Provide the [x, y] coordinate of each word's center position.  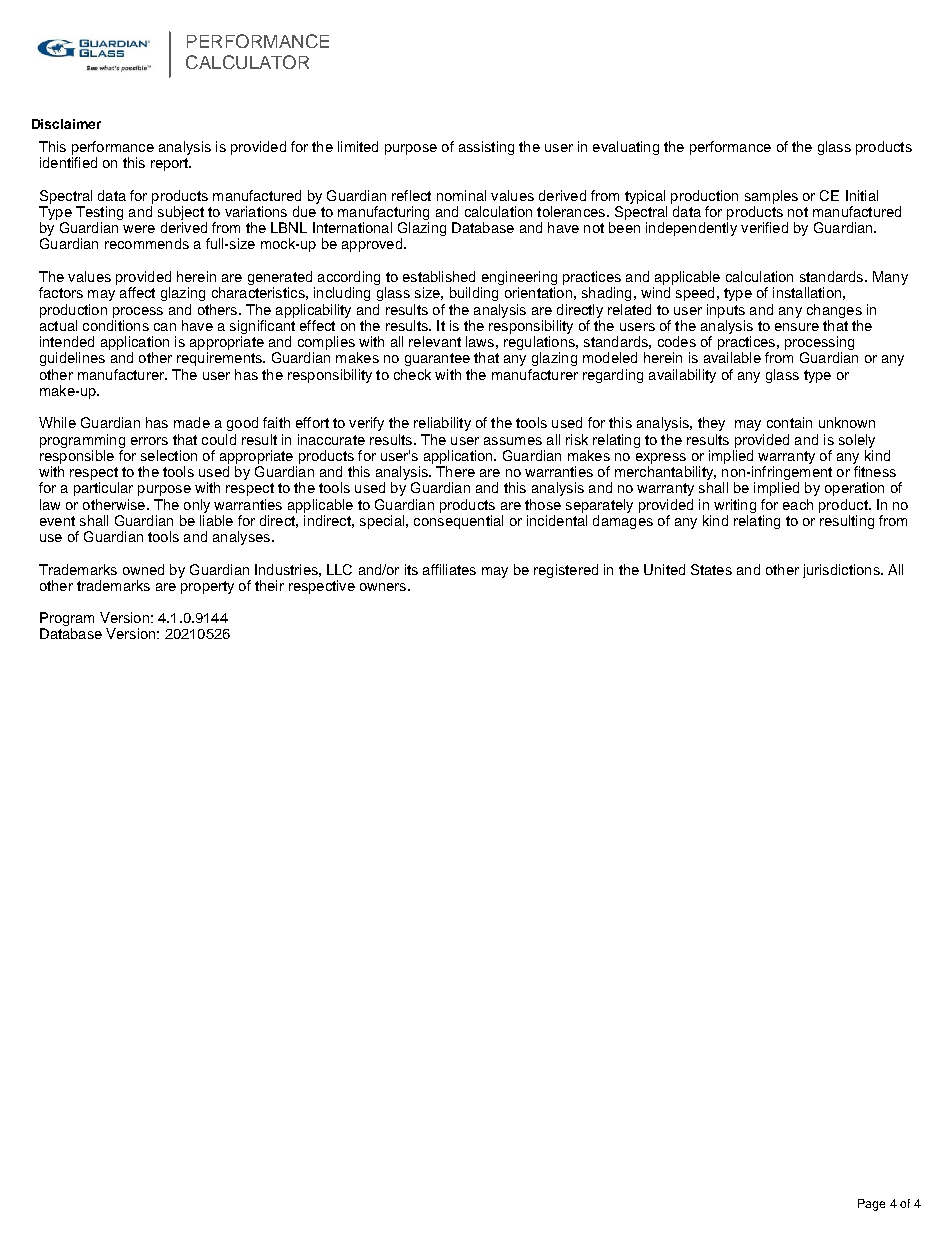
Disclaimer [66, 124]
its [411, 569]
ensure [797, 327]
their [269, 585]
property [207, 587]
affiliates [449, 569]
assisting [486, 148]
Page [871, 1205]
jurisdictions [842, 571]
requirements [220, 359]
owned [143, 569]
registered [566, 571]
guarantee [437, 359]
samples [771, 197]
